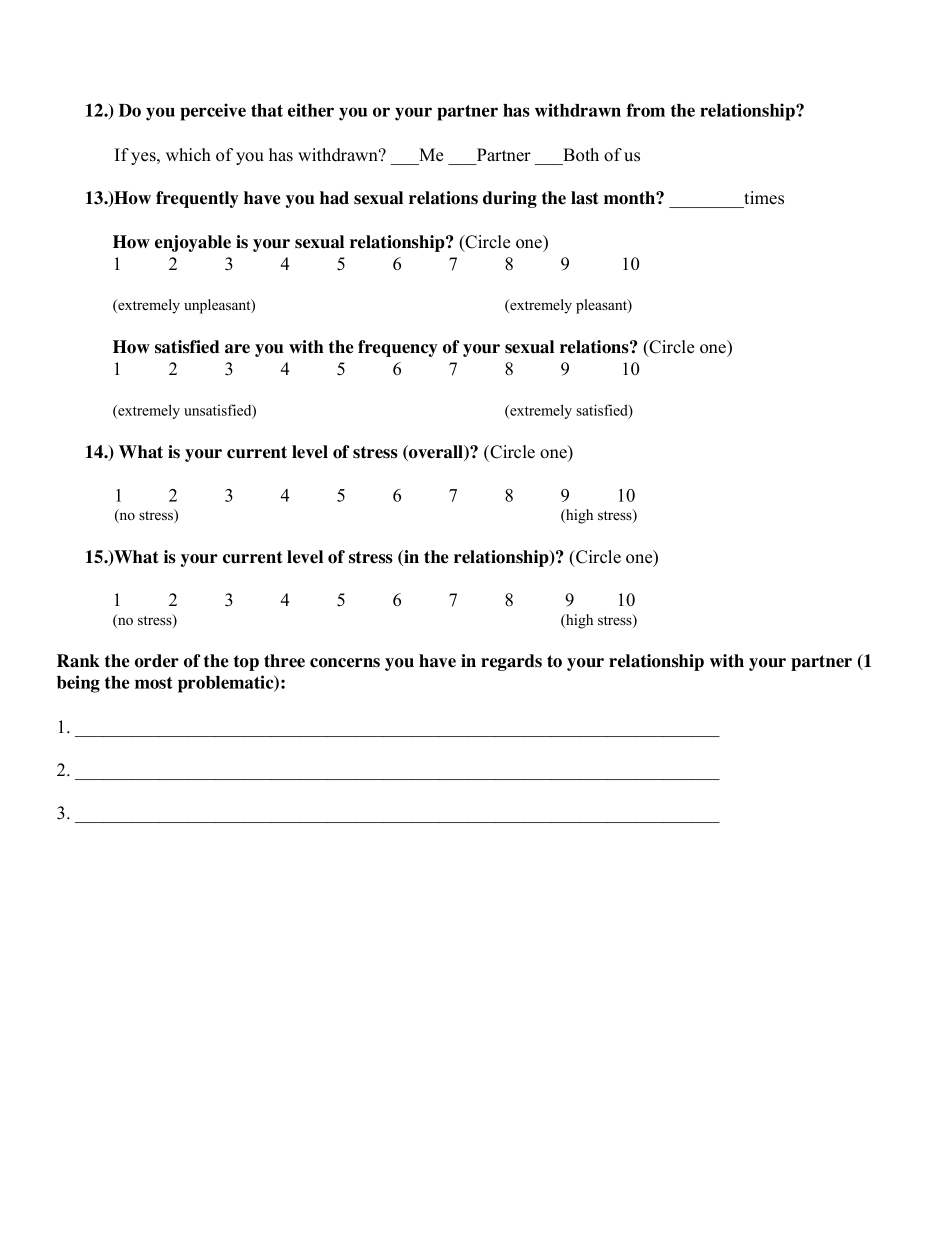 This screenshot has height=1233, width=952. I want to click on regards, so click(511, 662).
